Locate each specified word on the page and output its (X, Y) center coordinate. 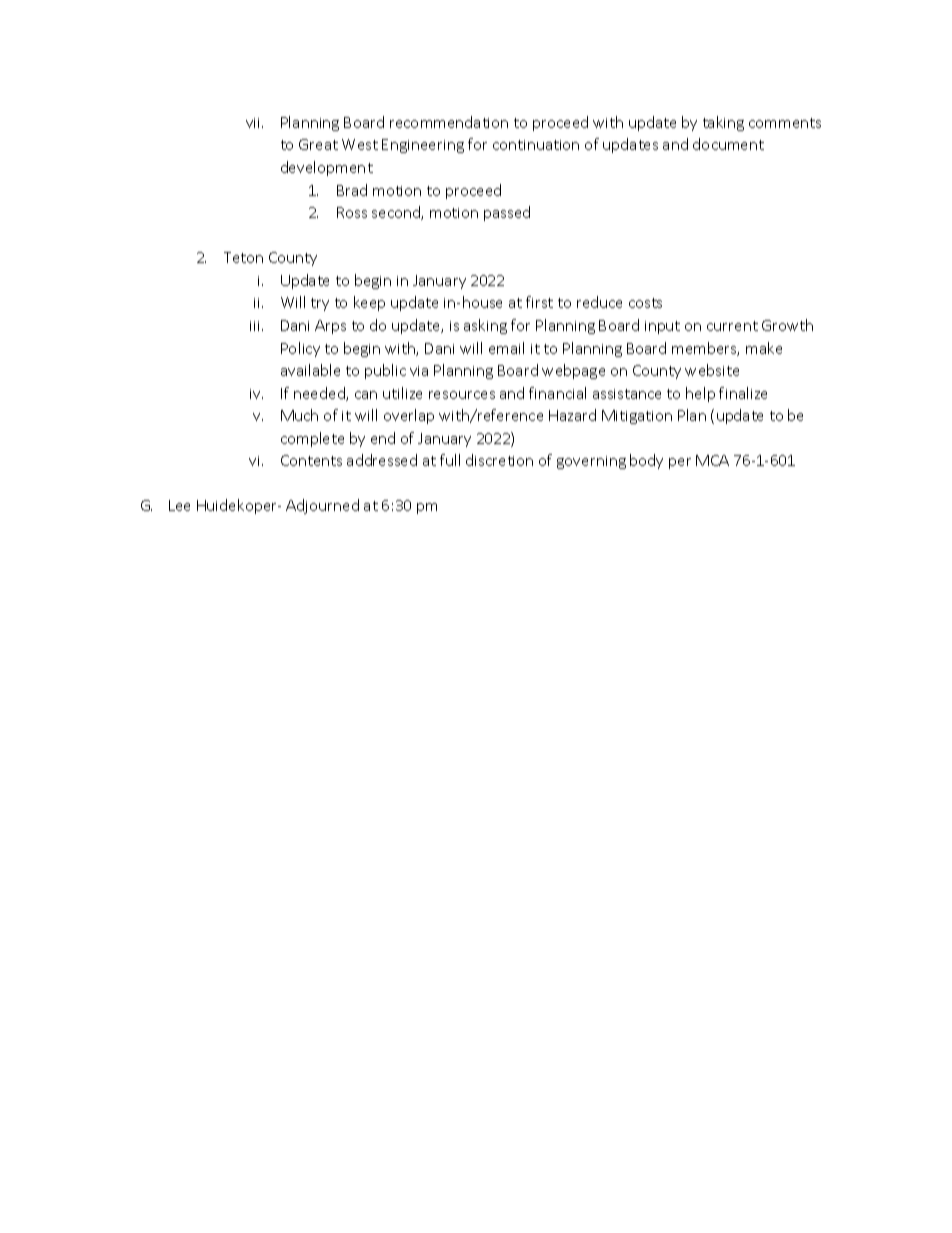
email (506, 348)
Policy (300, 349)
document (728, 144)
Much (299, 415)
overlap (409, 416)
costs (645, 303)
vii (254, 123)
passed (507, 213)
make (764, 348)
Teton (243, 257)
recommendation (449, 122)
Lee (179, 505)
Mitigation (637, 417)
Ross (352, 212)
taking (723, 123)
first (539, 302)
